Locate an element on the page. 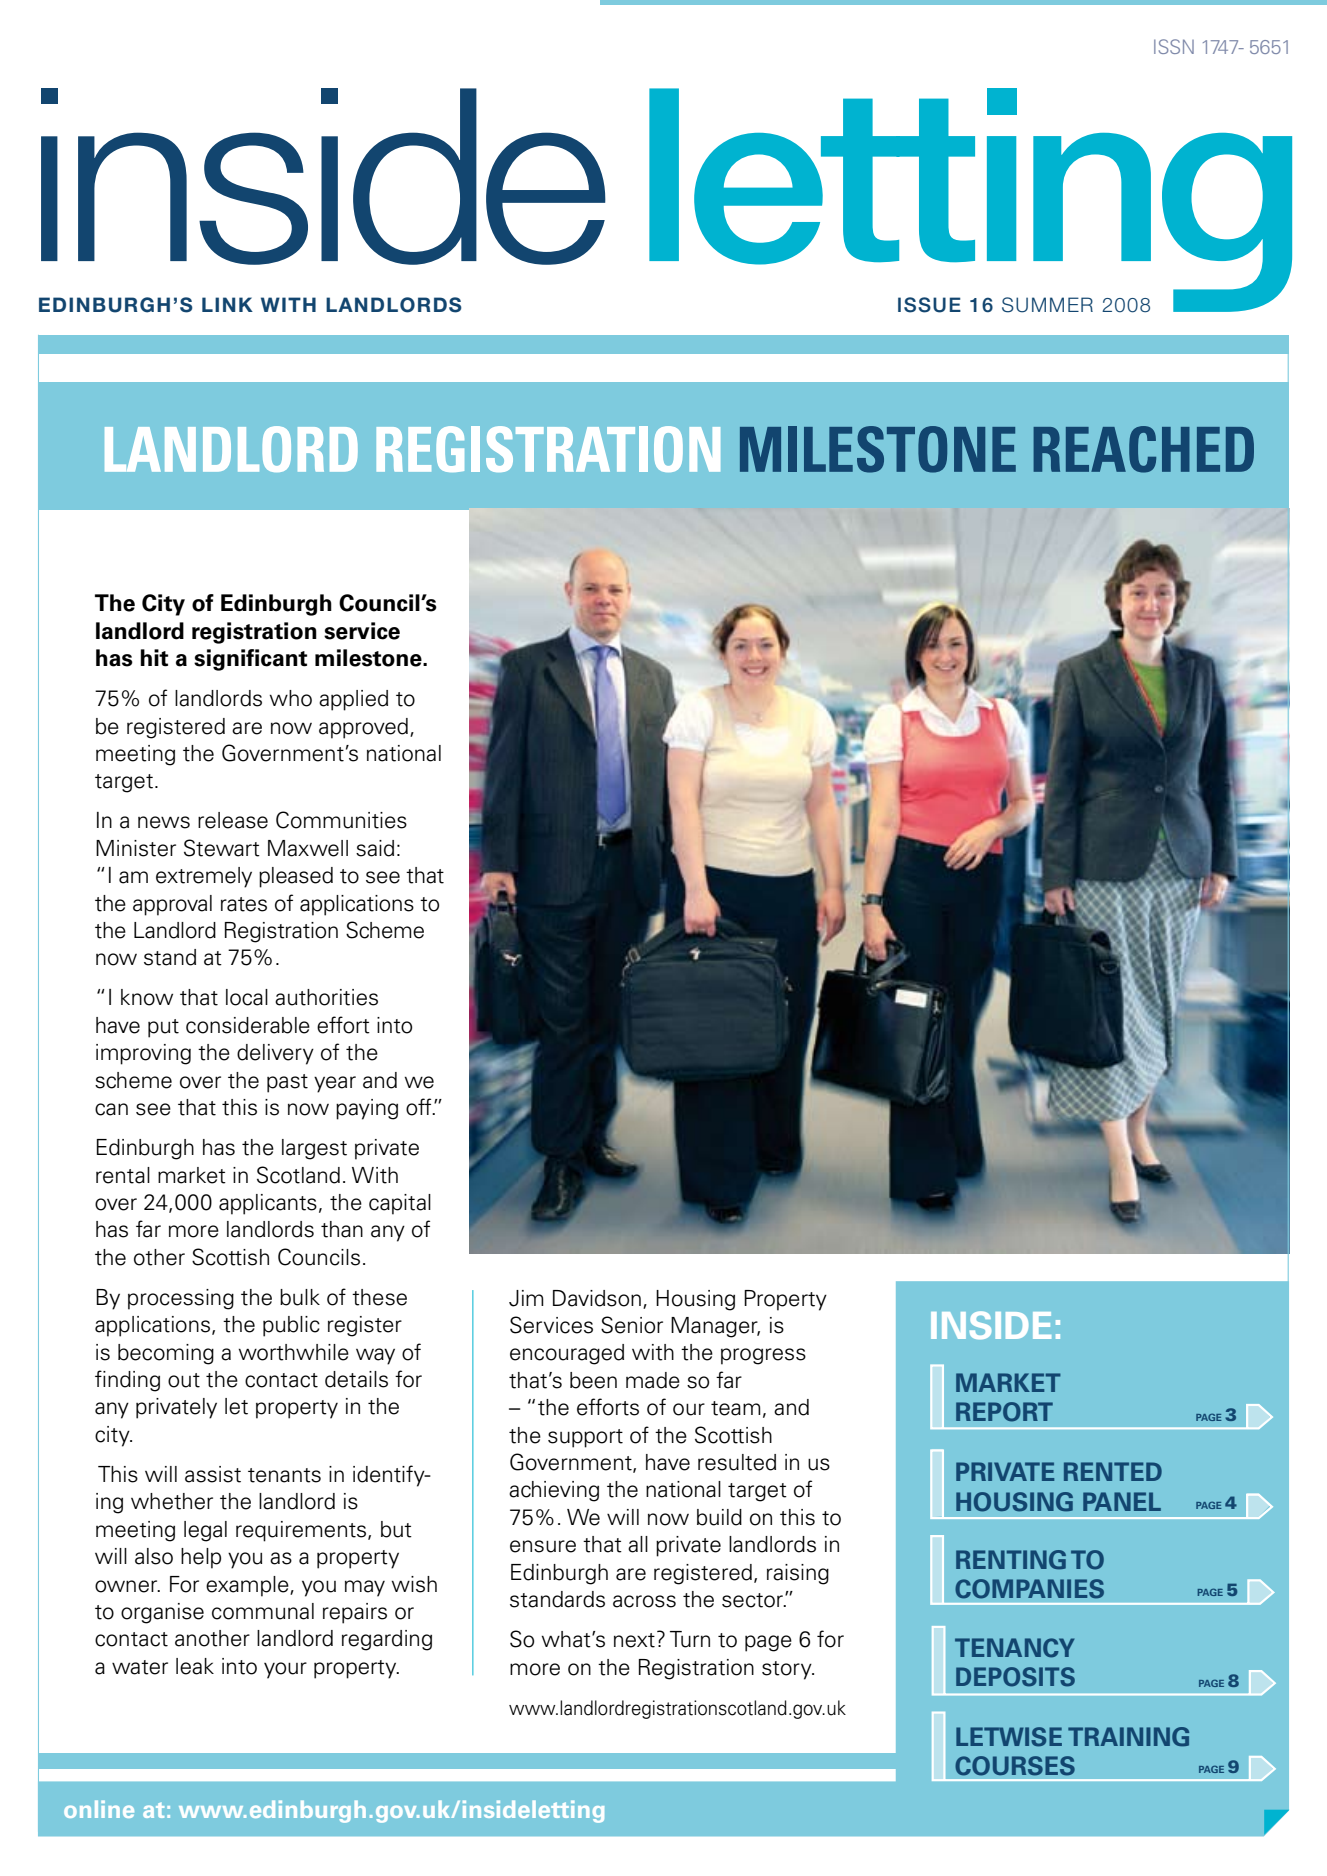 The image size is (1327, 1876). applied is located at coordinates (353, 700).
